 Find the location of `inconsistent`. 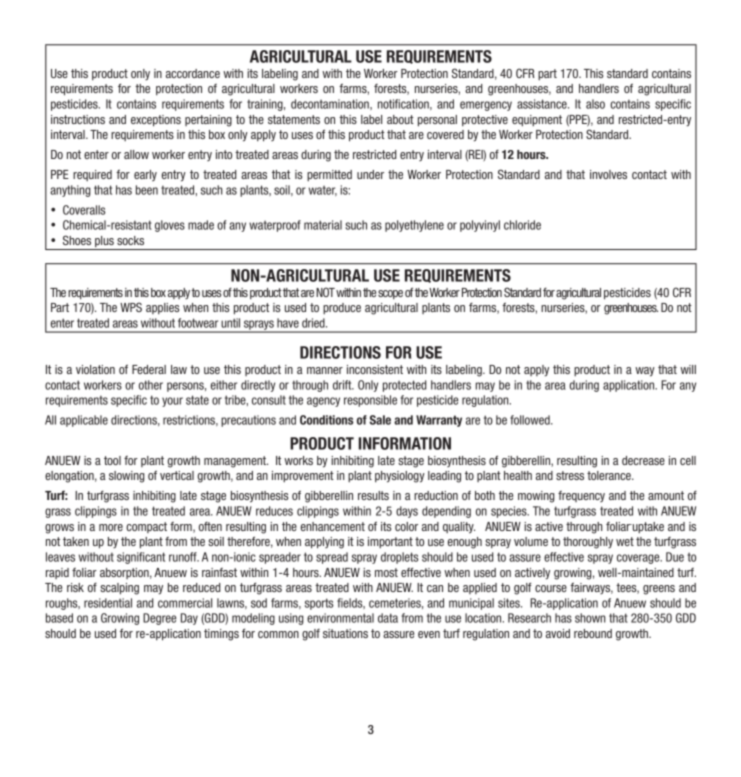

inconsistent is located at coordinates (375, 369).
